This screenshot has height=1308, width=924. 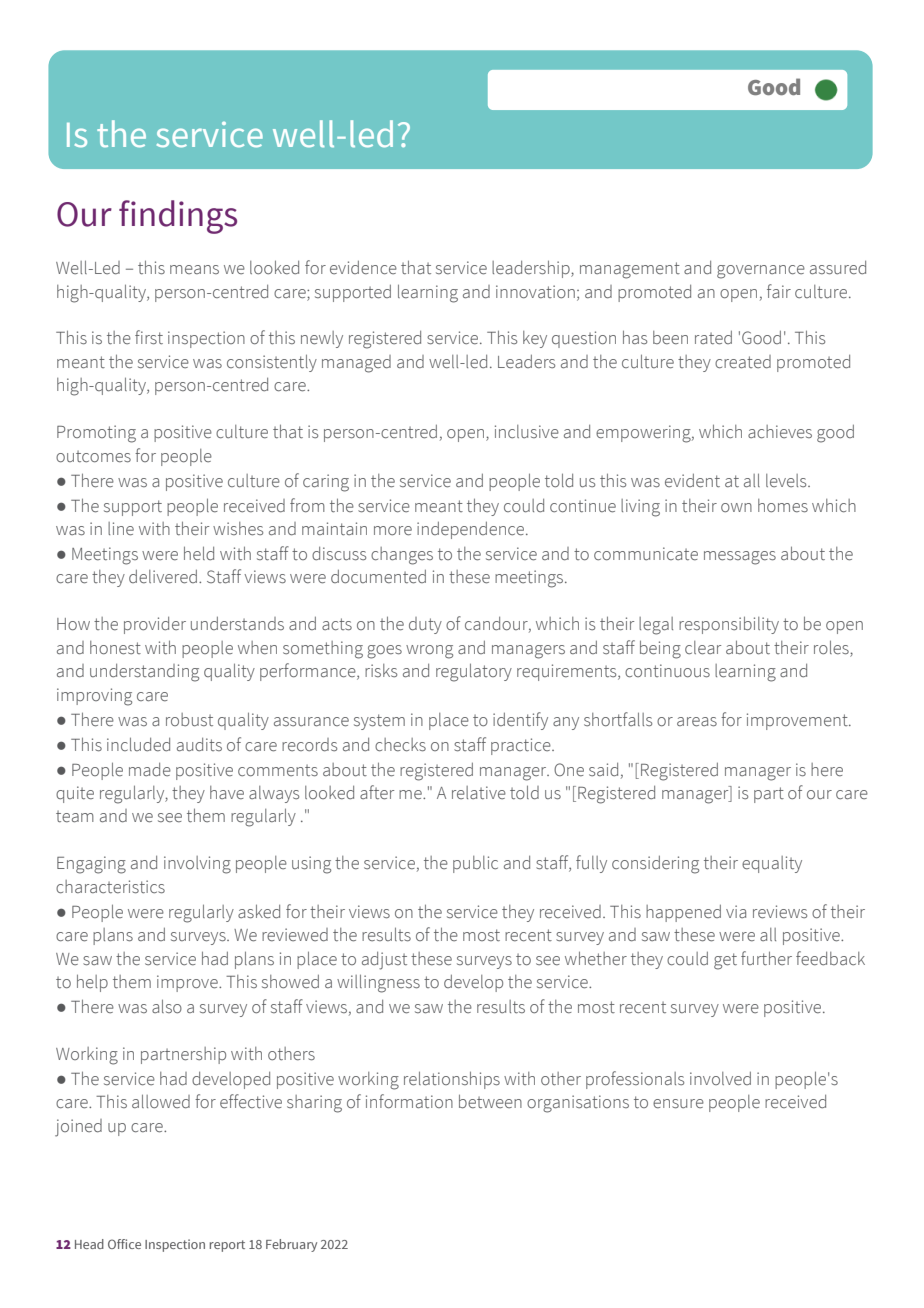 What do you see at coordinates (124, 1244) in the screenshot?
I see `Office` at bounding box center [124, 1244].
